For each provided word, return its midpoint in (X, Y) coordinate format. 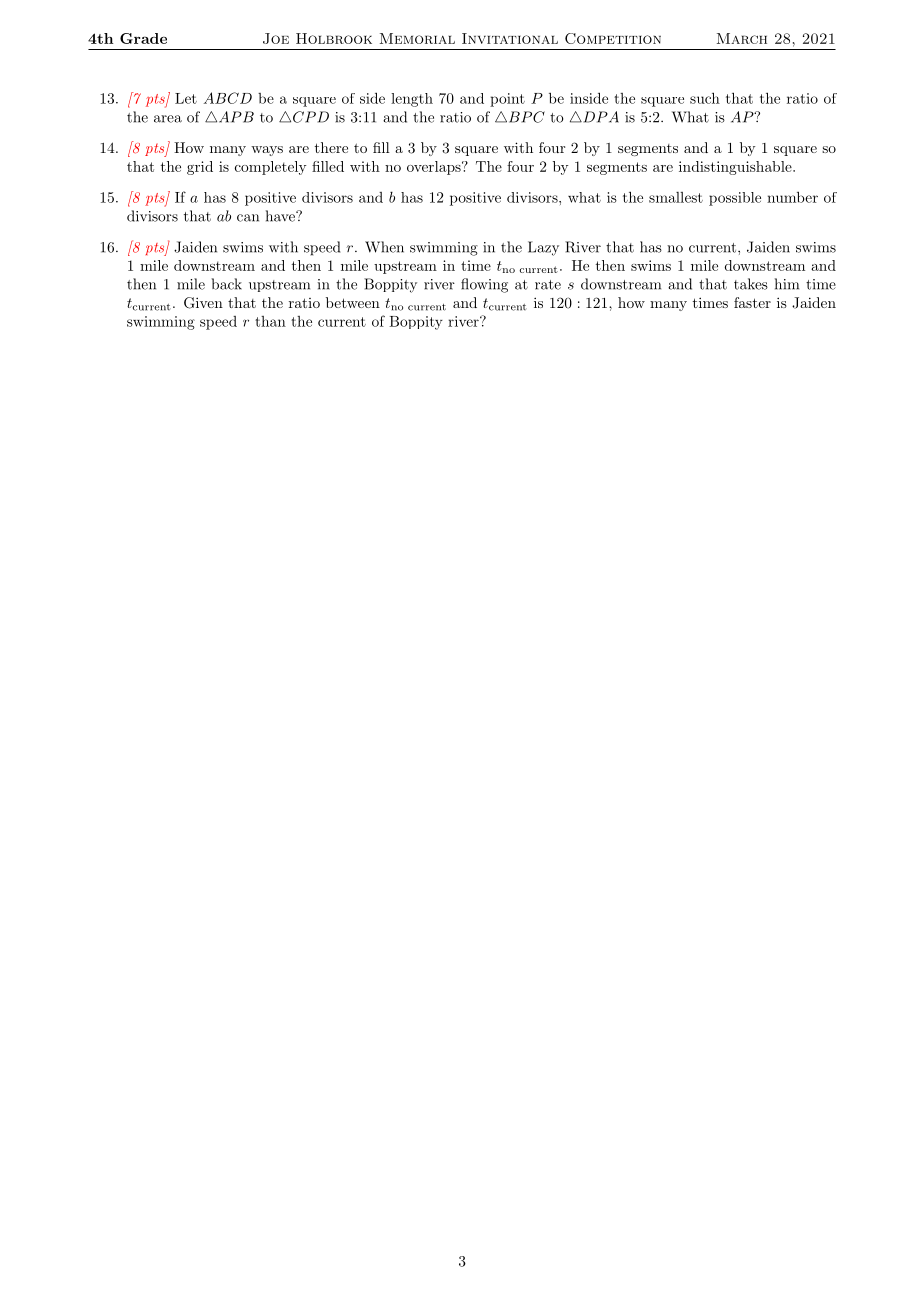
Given (203, 303)
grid (200, 168)
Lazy (543, 248)
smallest (676, 197)
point (507, 100)
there (331, 147)
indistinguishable (735, 168)
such (705, 98)
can (248, 218)
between (353, 302)
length (412, 100)
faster (752, 302)
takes (751, 284)
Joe (276, 38)
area (168, 119)
